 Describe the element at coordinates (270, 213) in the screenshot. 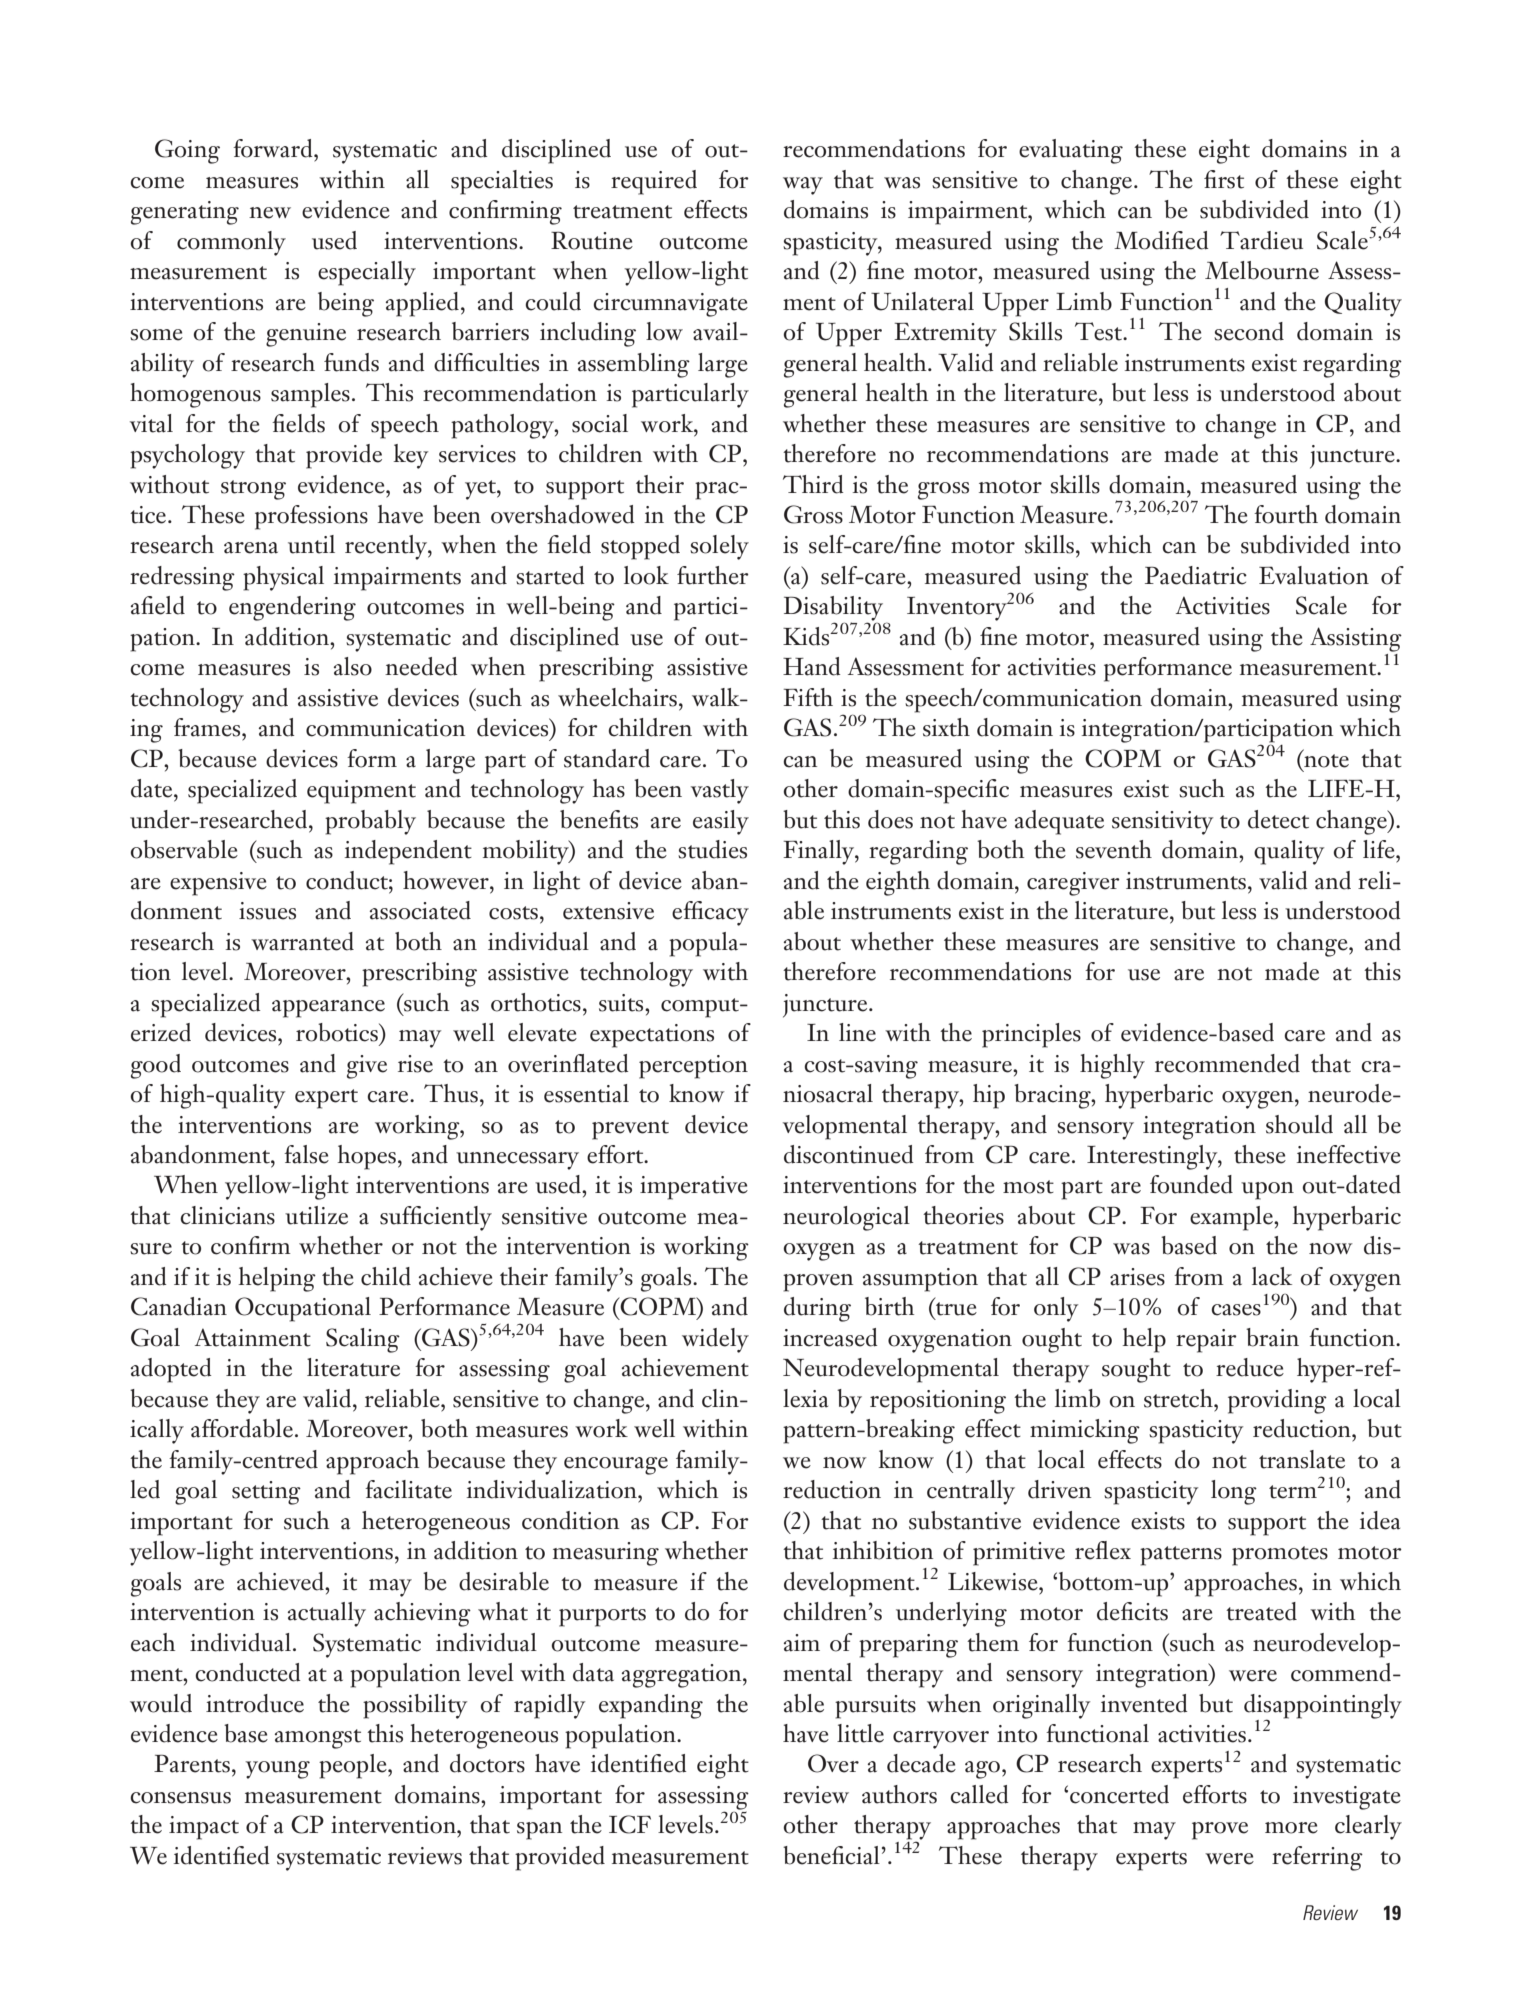

I see `new` at that location.
